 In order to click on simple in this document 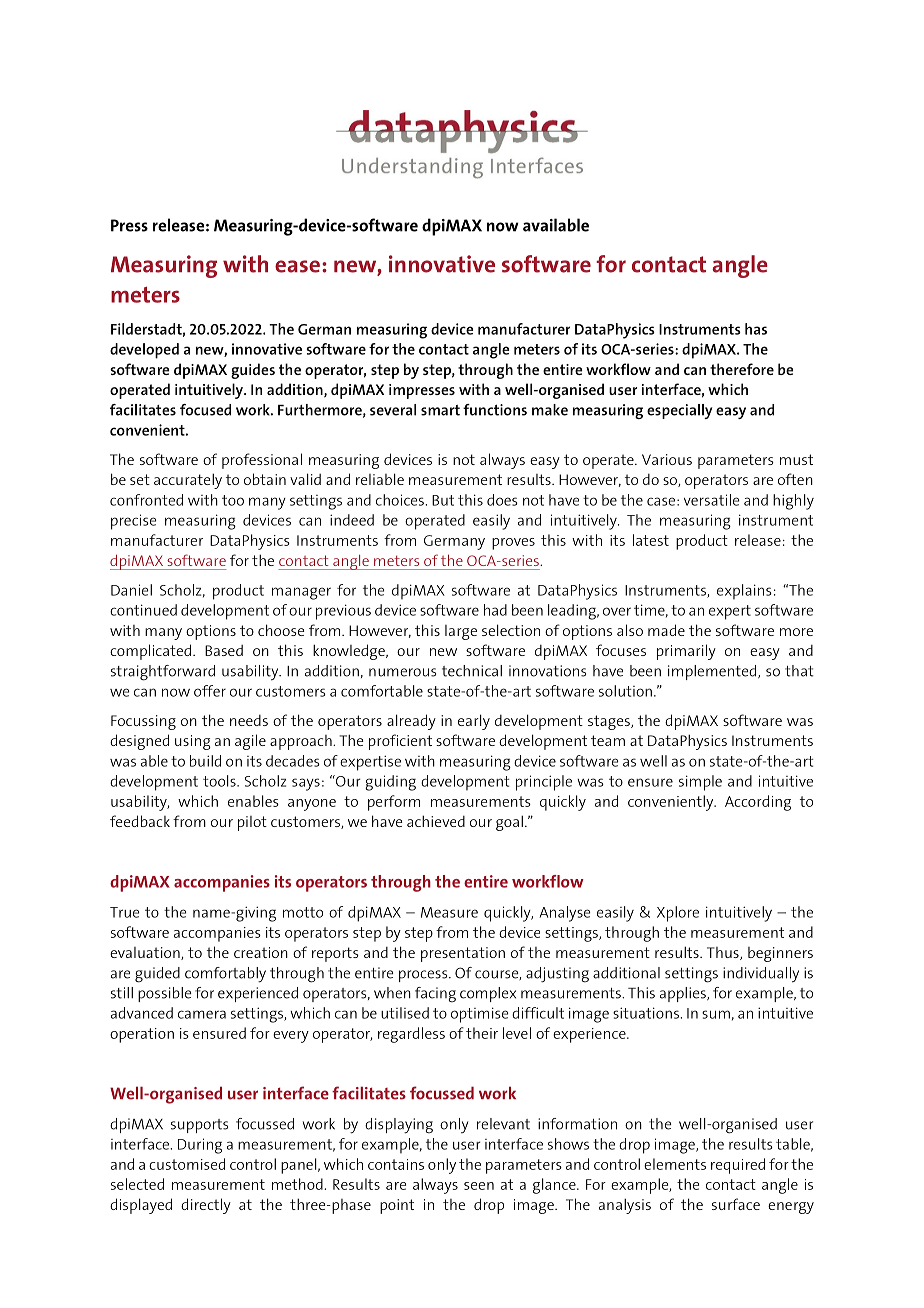, I will do `click(700, 783)`.
